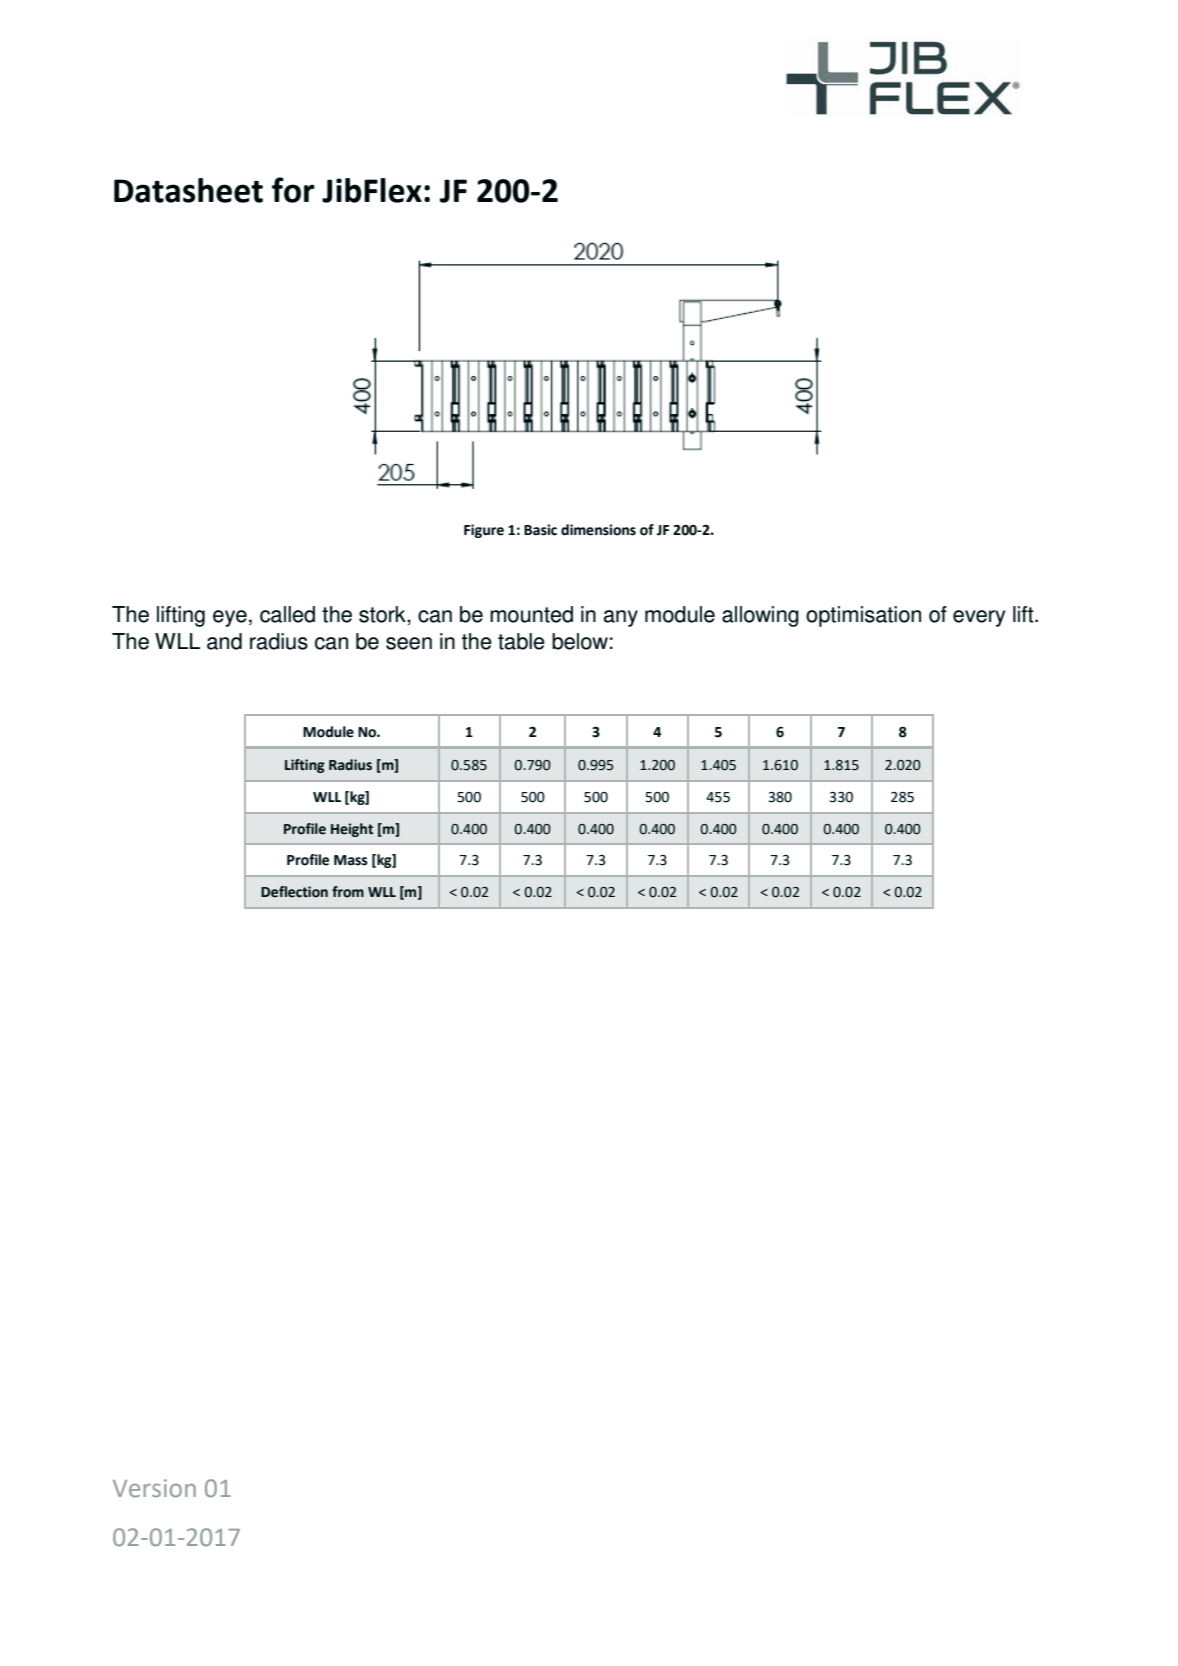  I want to click on Version, so click(154, 1488).
